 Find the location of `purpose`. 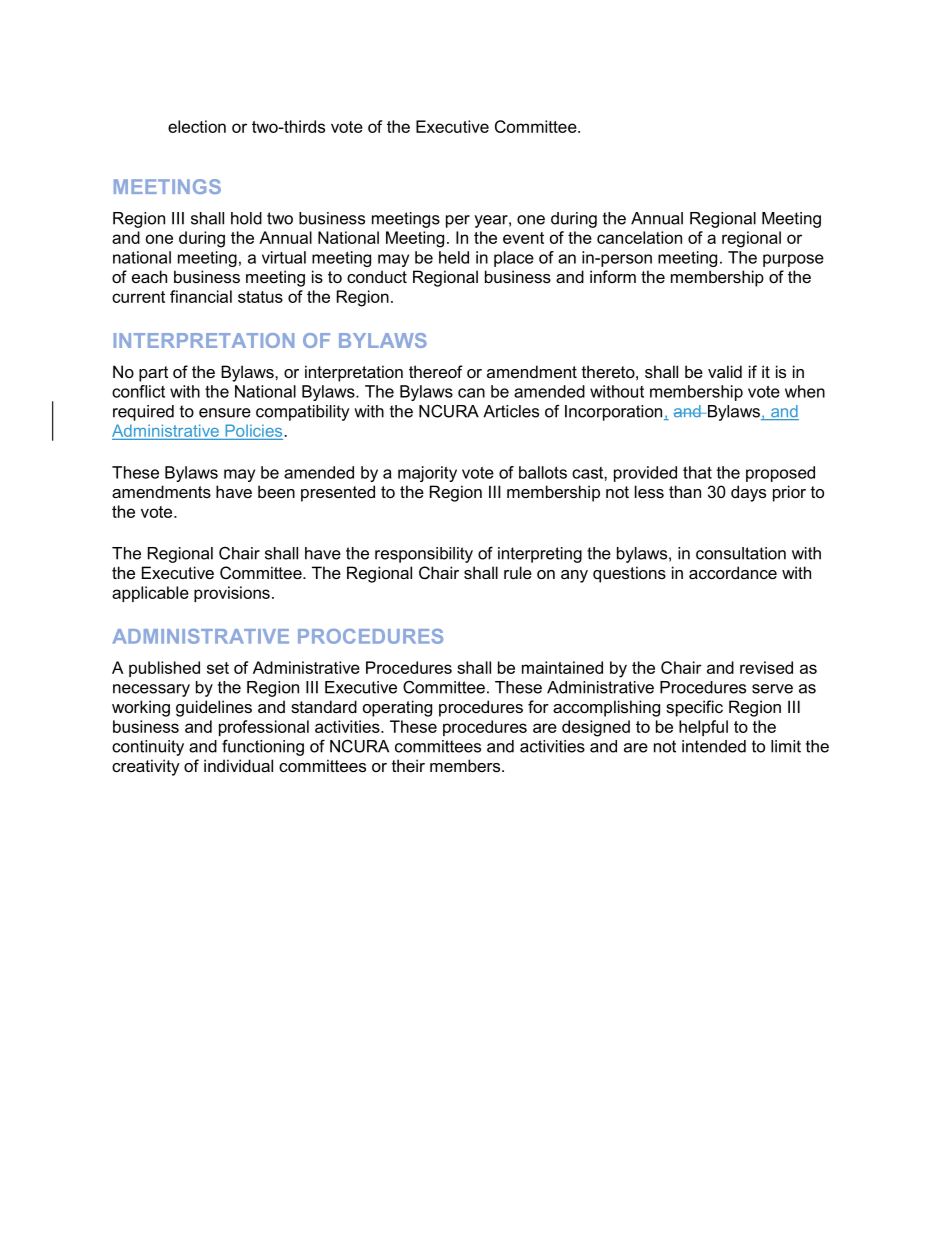

purpose is located at coordinates (793, 260).
